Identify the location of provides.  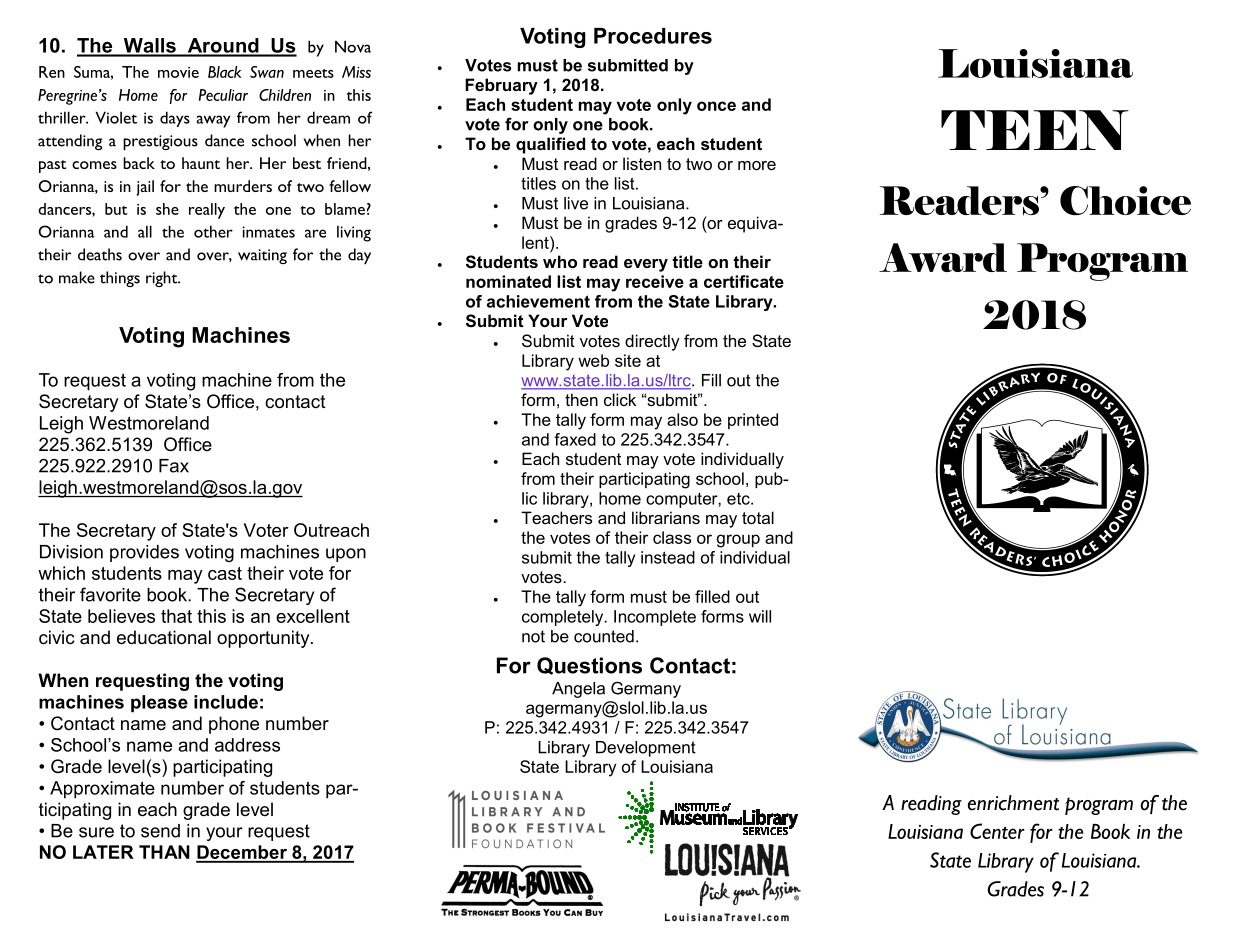
(144, 553).
